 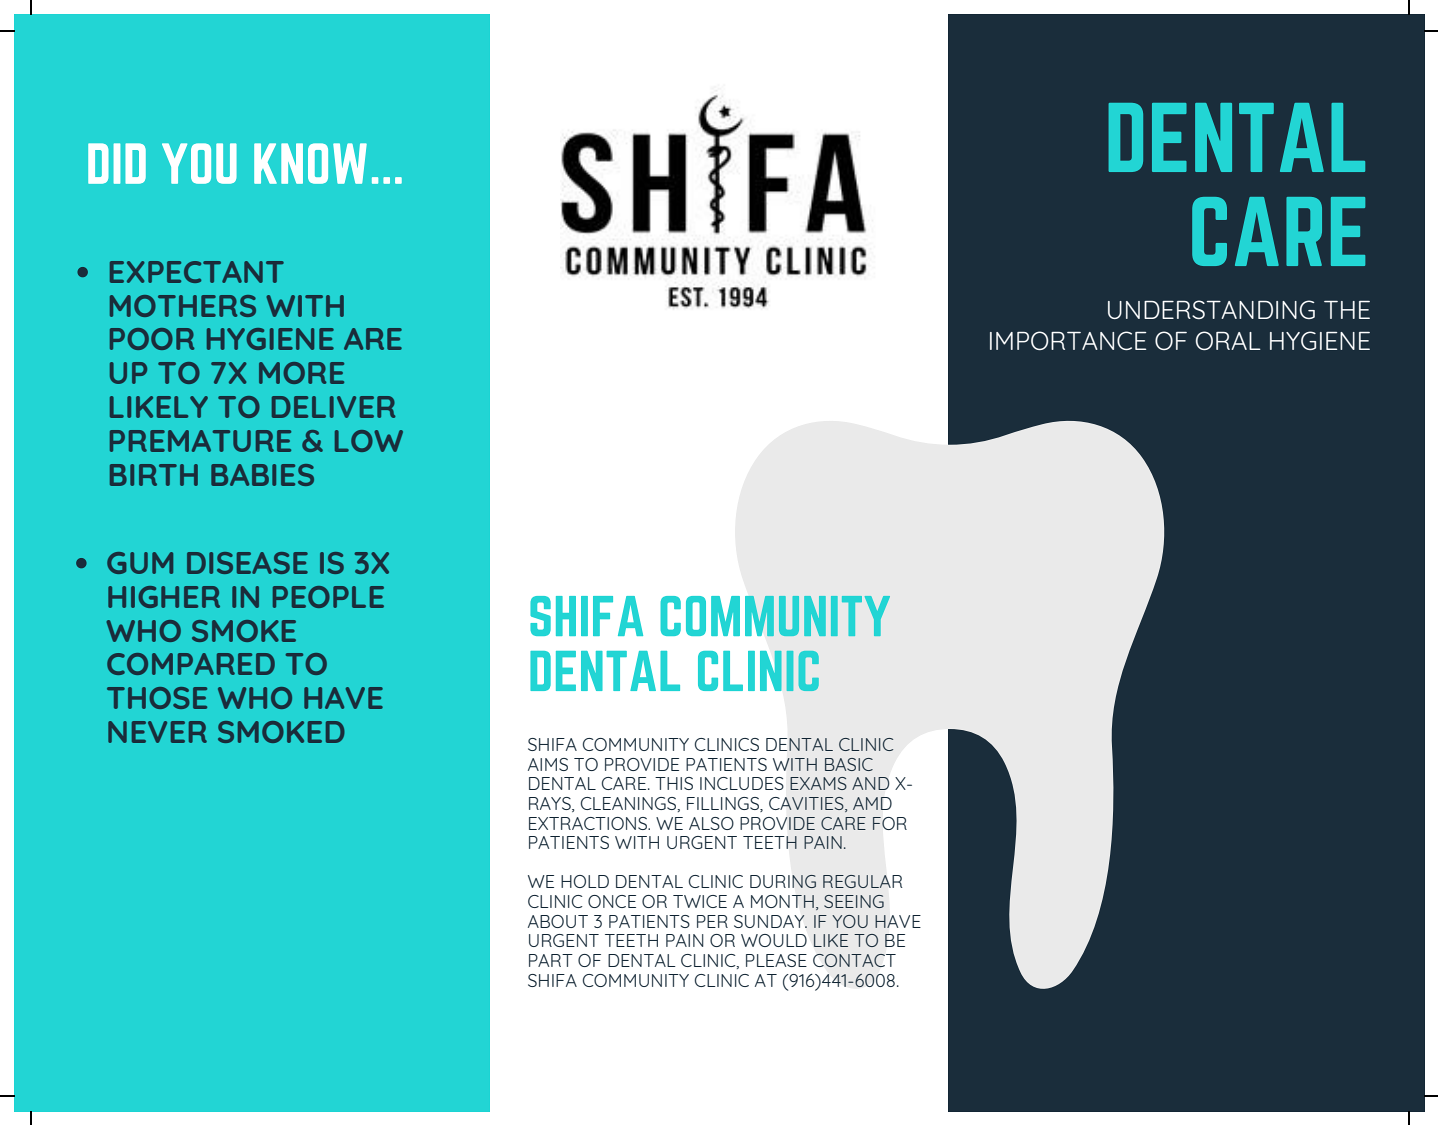 I want to click on LOW, so click(x=369, y=441).
